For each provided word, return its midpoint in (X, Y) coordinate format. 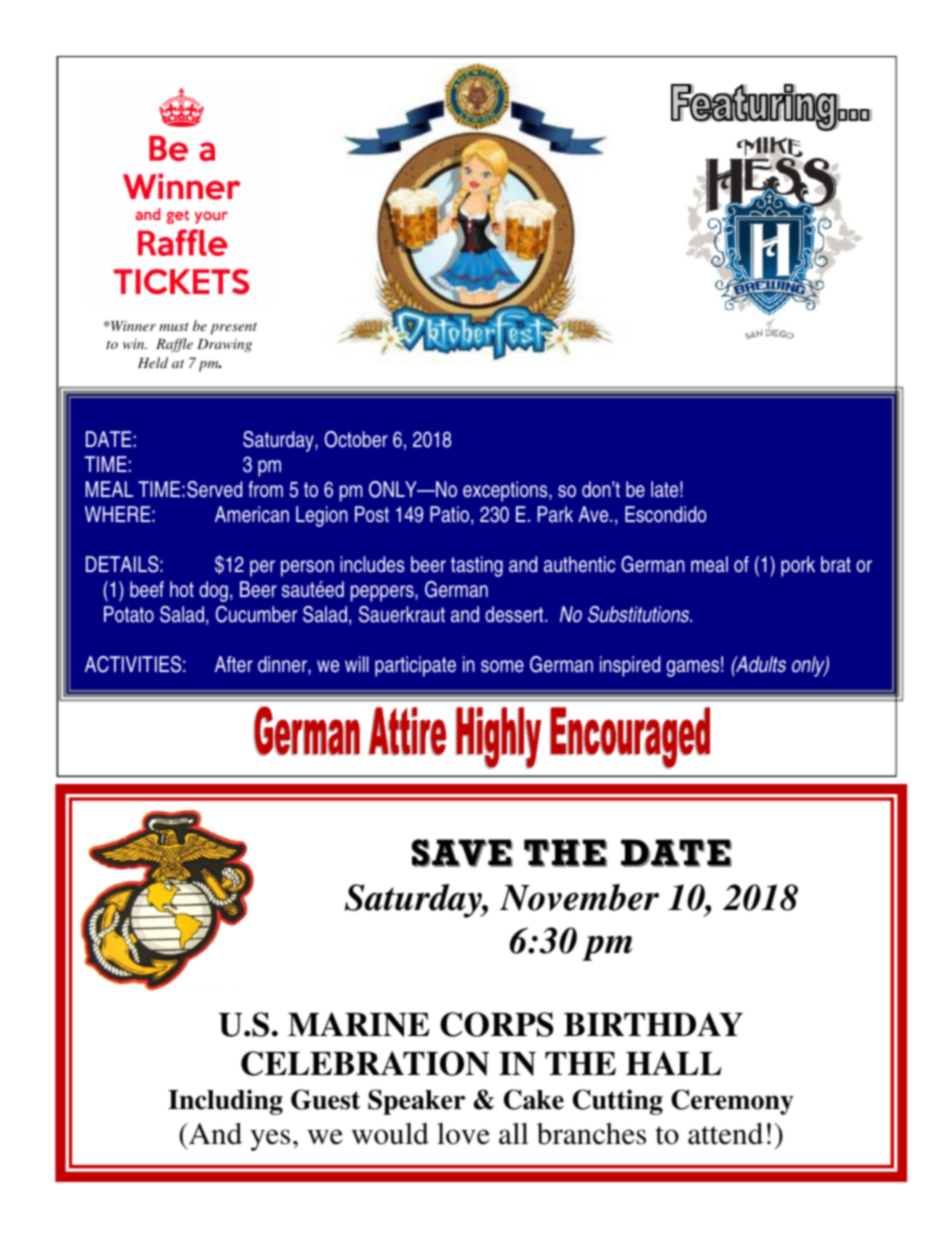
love (463, 1134)
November (579, 897)
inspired (630, 666)
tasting (477, 566)
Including (225, 1102)
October (356, 439)
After (234, 664)
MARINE (359, 1024)
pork (798, 566)
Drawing (224, 345)
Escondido (666, 514)
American (252, 514)
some (502, 666)
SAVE (462, 853)
